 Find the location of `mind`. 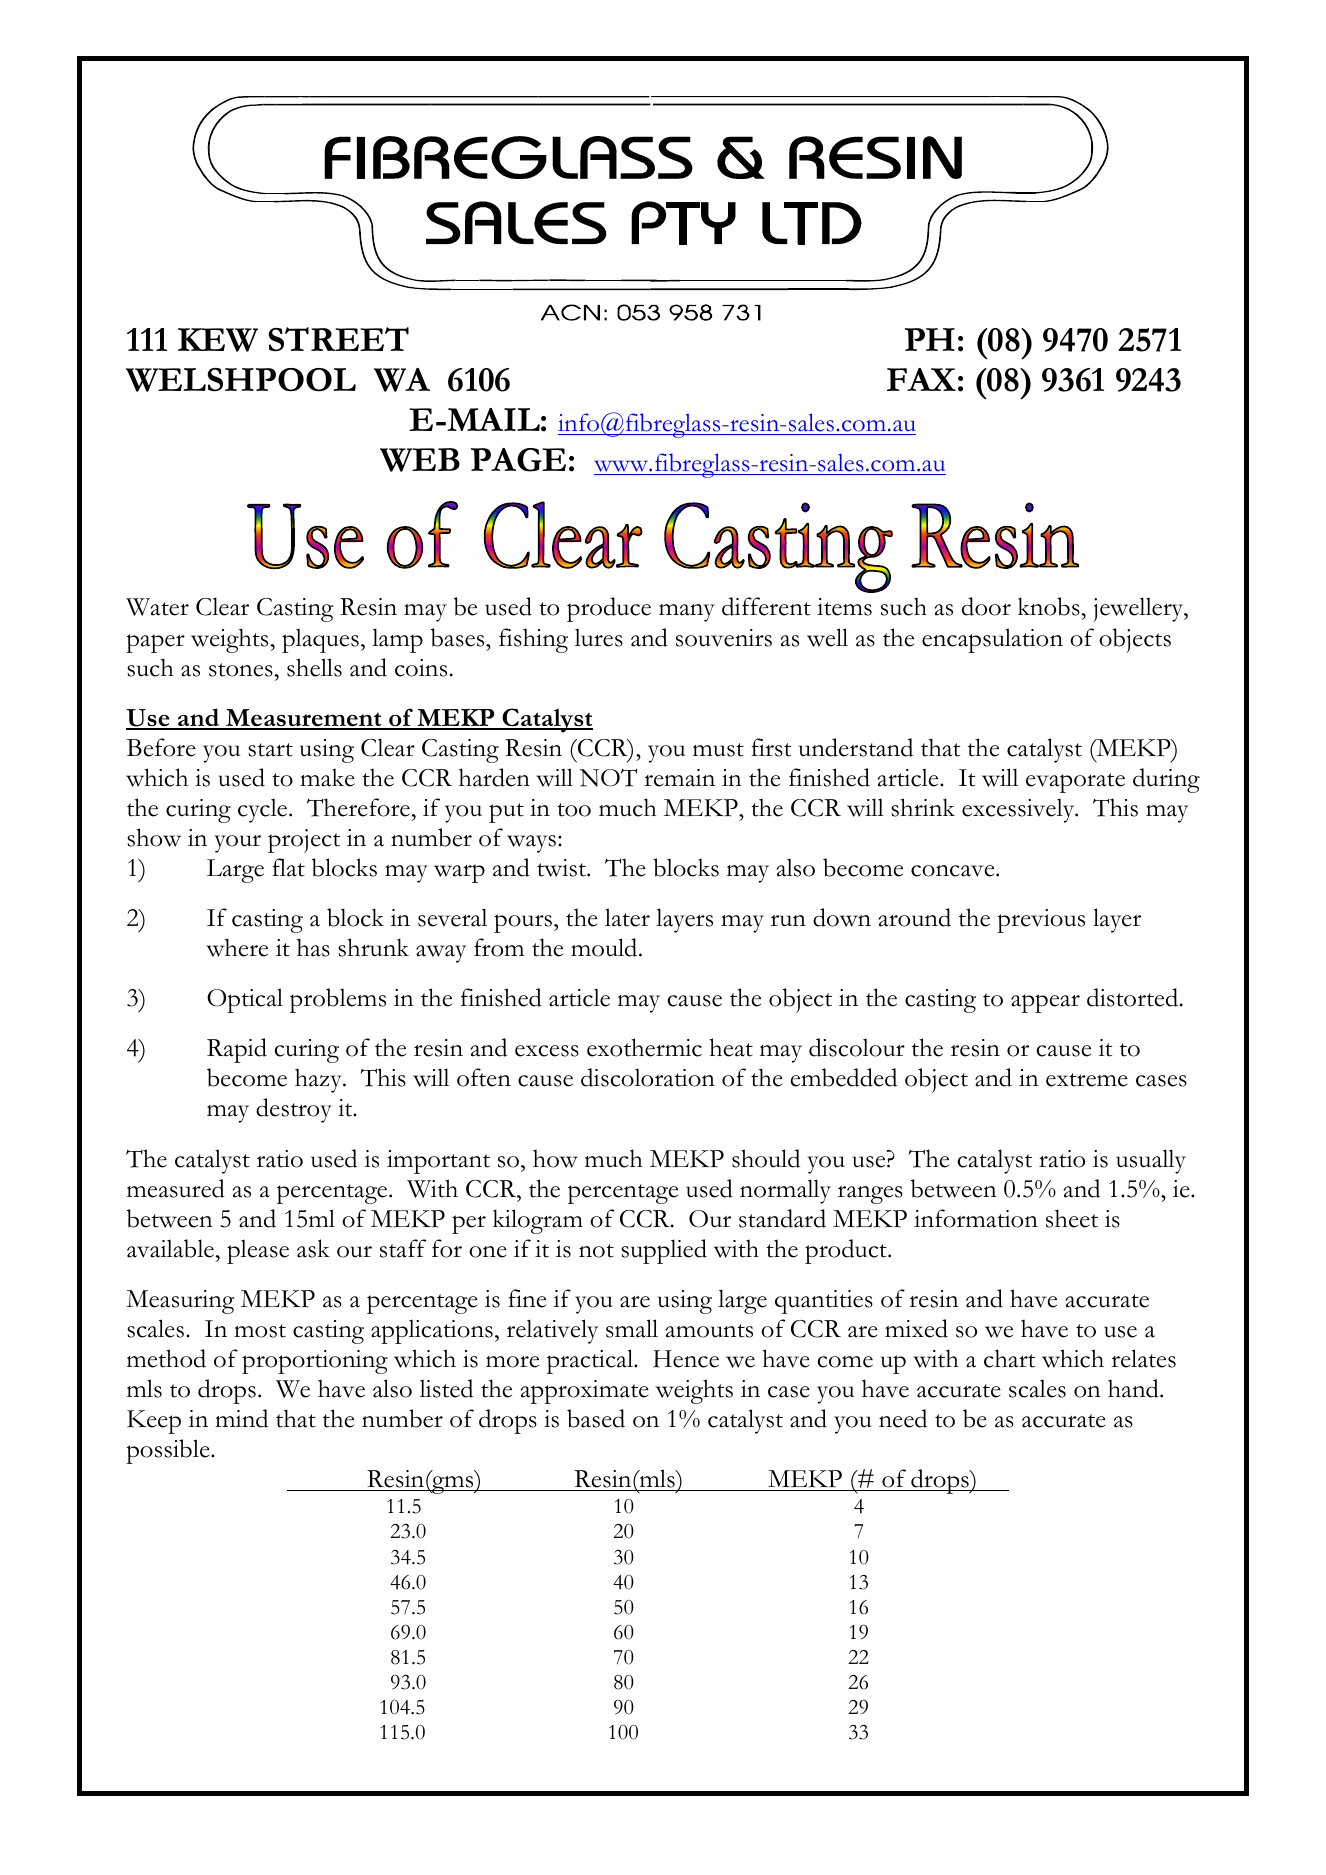

mind is located at coordinates (241, 1418).
